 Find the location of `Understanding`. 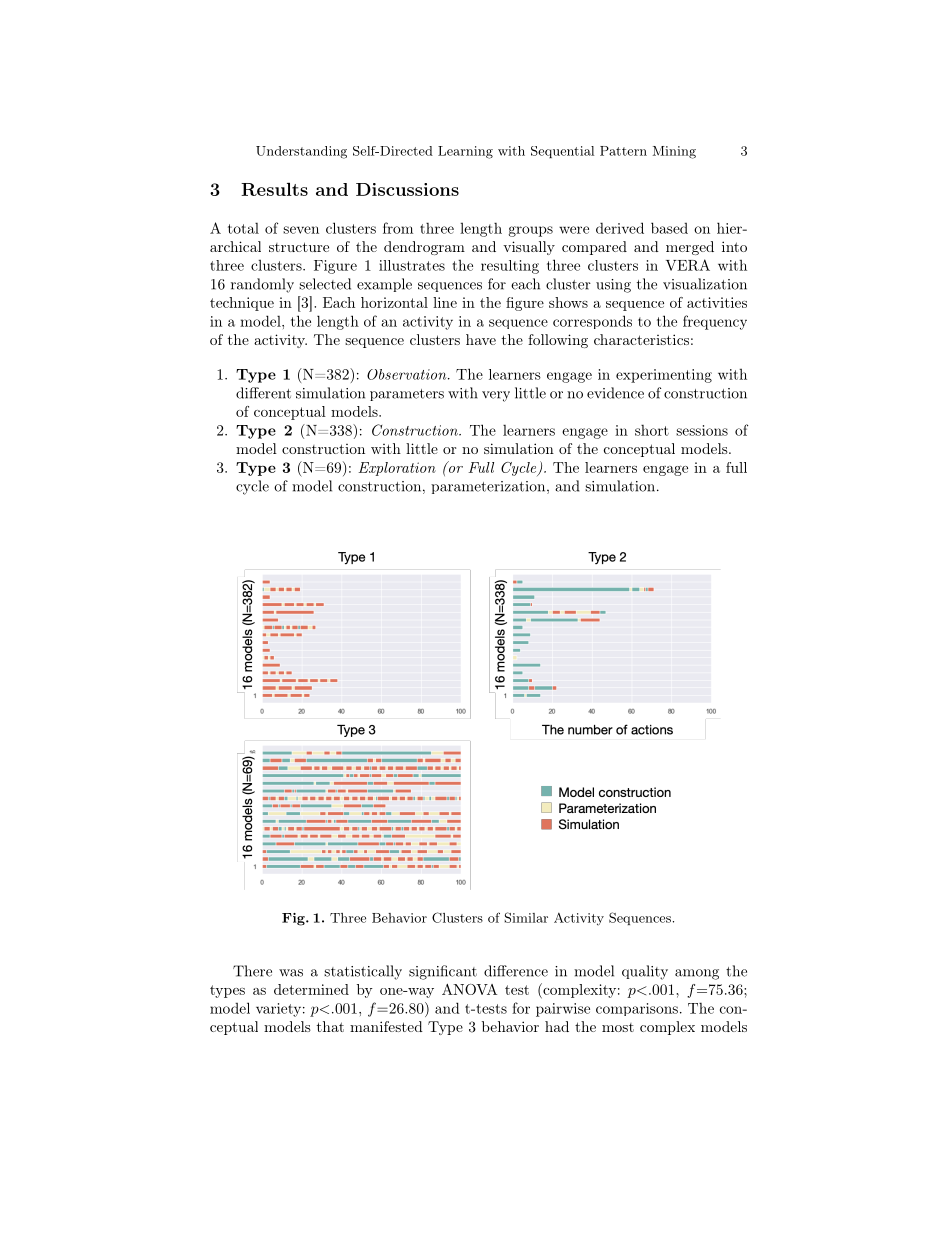

Understanding is located at coordinates (301, 152).
